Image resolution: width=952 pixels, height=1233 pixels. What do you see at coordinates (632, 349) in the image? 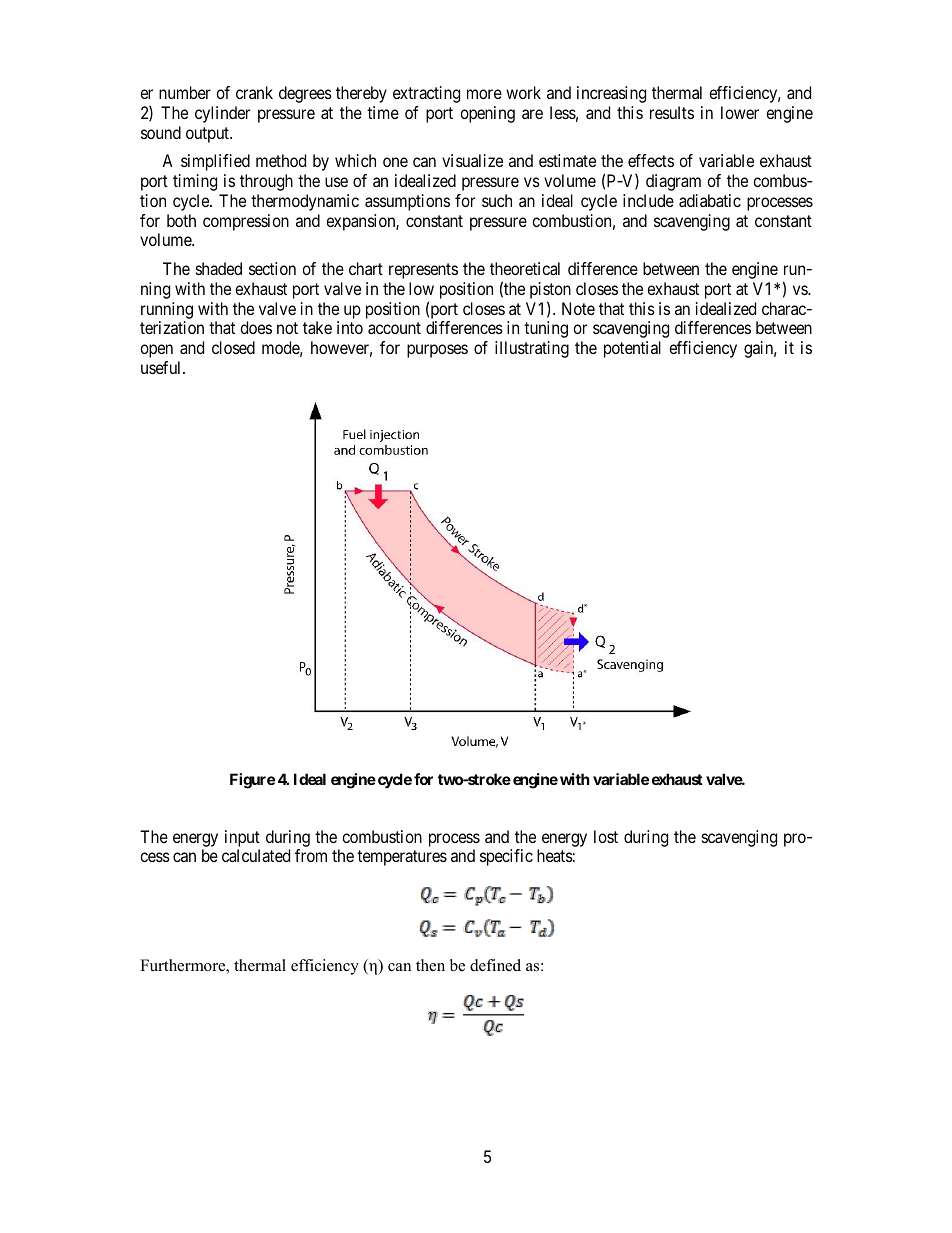
I see `potential` at bounding box center [632, 349].
